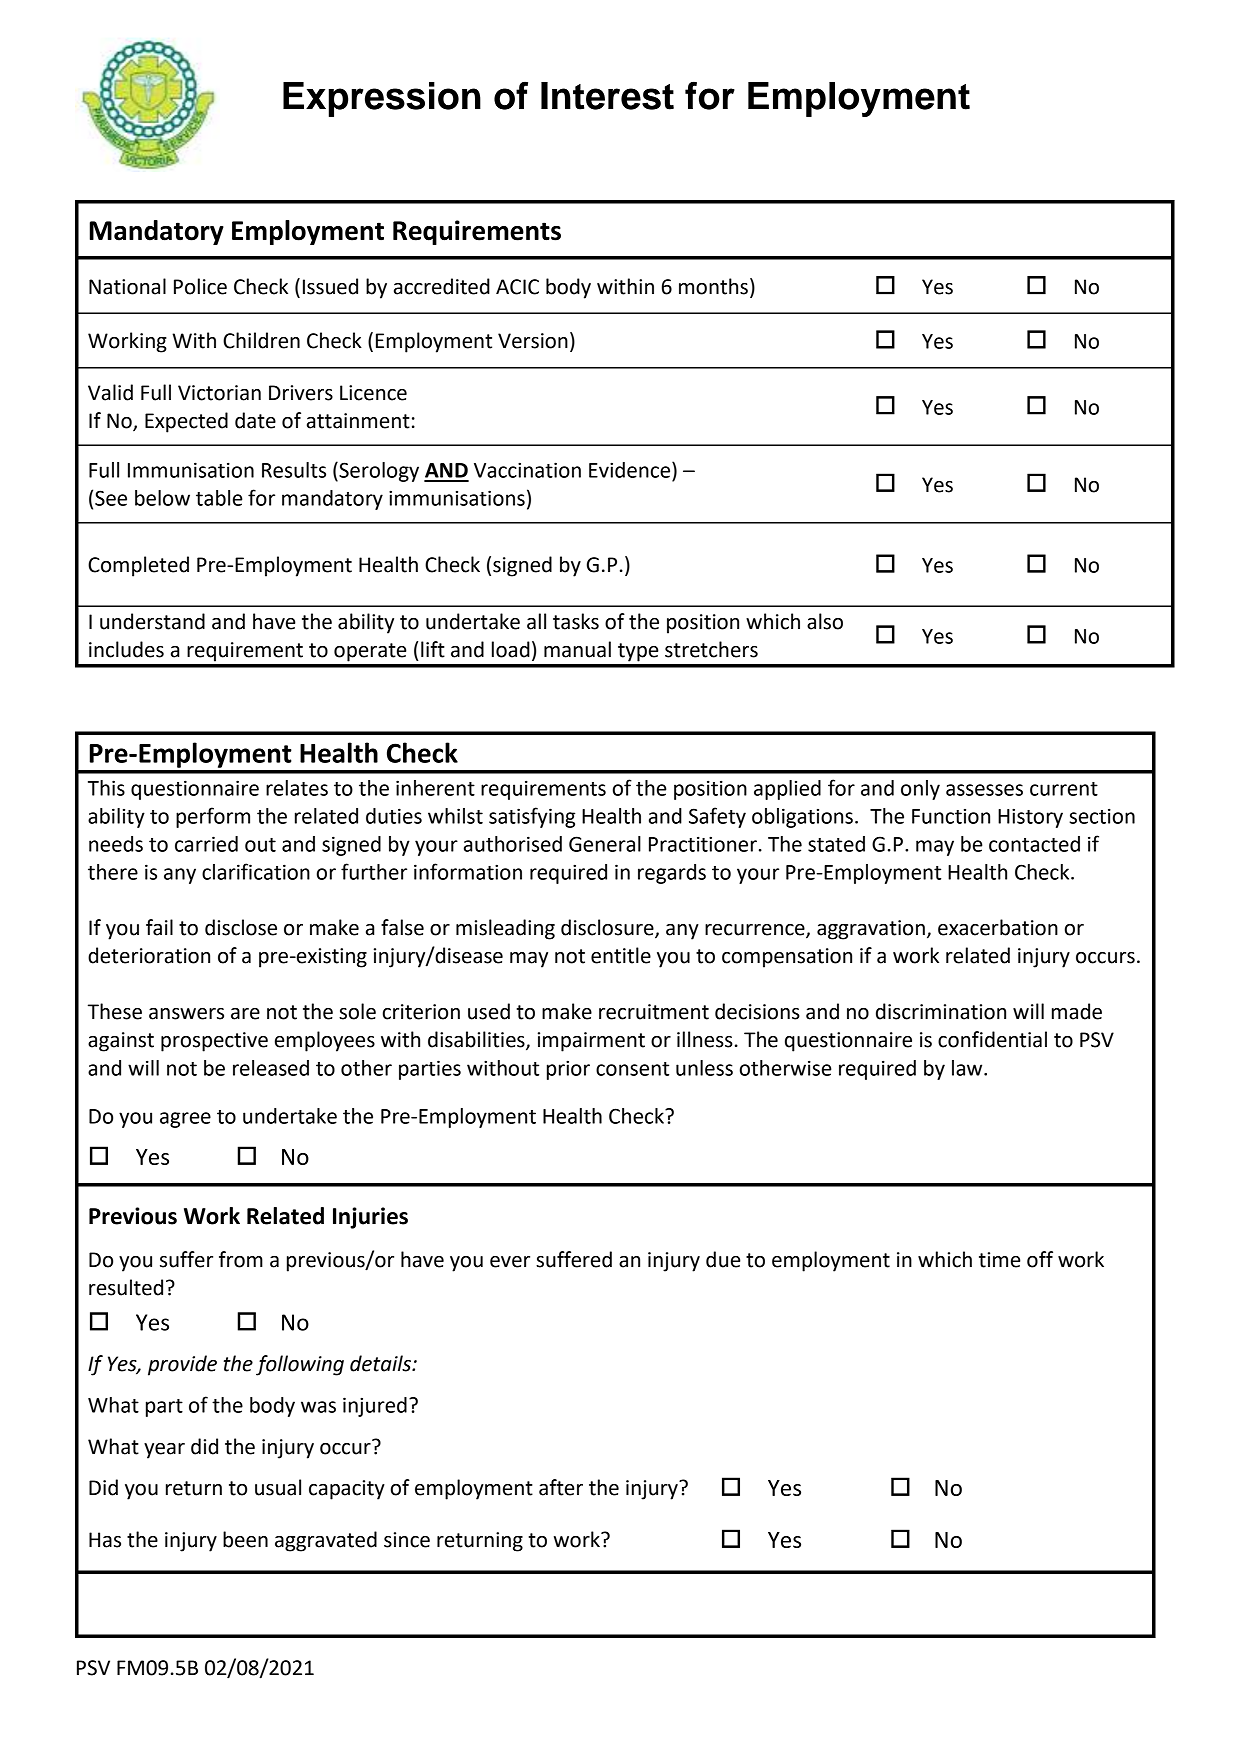 The width and height of the screenshot is (1241, 1755). What do you see at coordinates (382, 99) in the screenshot?
I see `Expression` at bounding box center [382, 99].
